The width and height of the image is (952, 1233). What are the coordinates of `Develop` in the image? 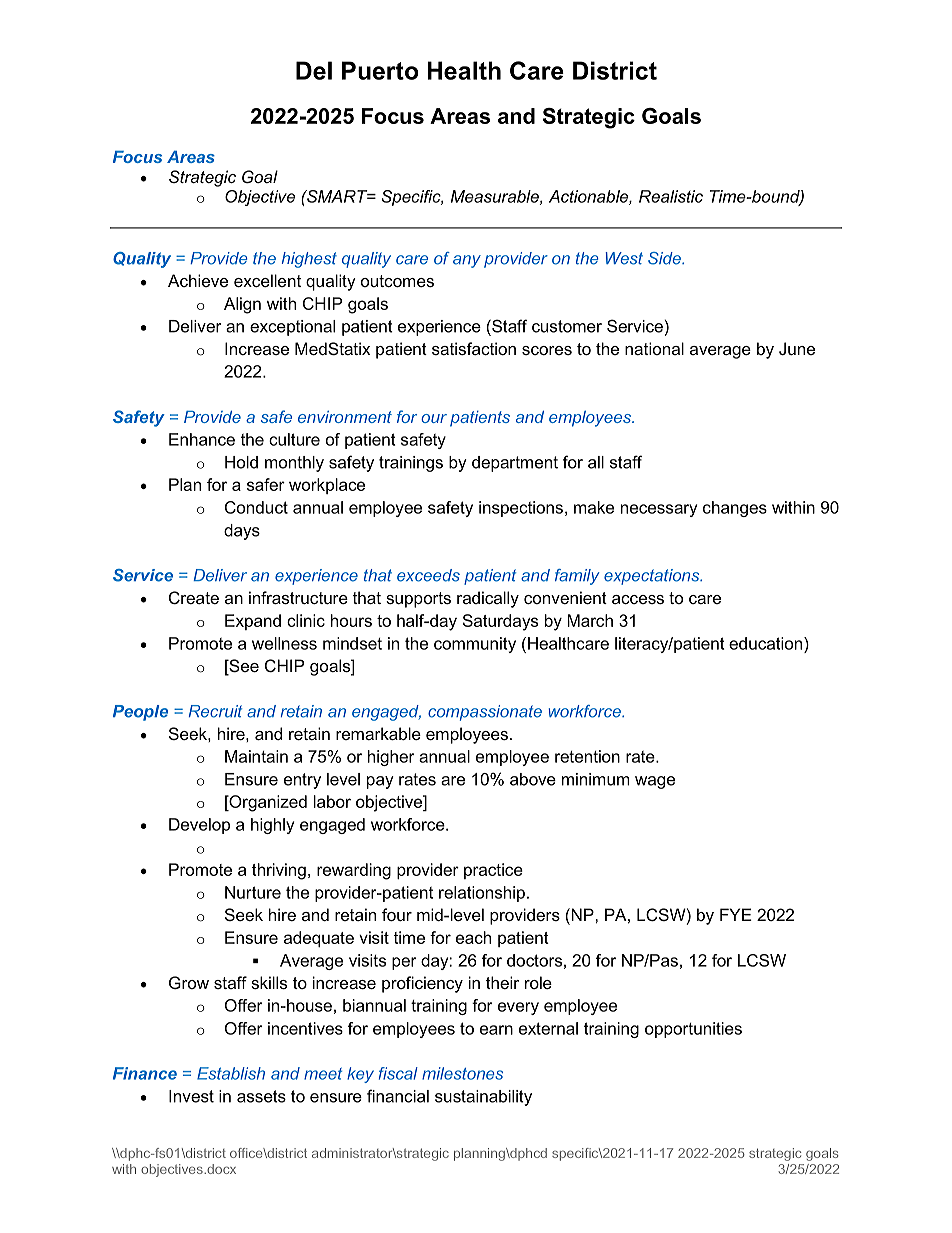 It's located at (199, 826).
